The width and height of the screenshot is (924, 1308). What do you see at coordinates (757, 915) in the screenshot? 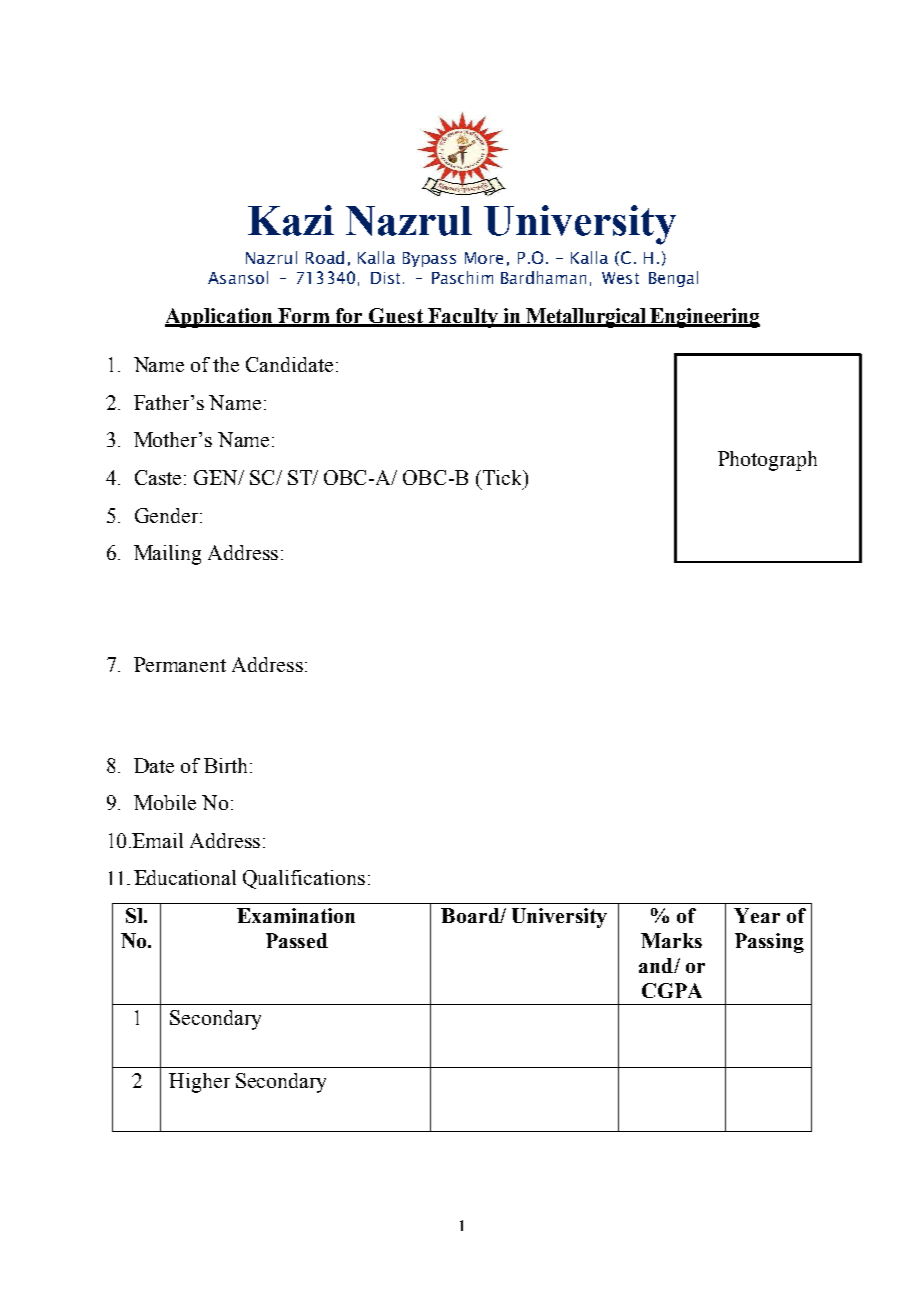
I see `Year` at bounding box center [757, 915].
